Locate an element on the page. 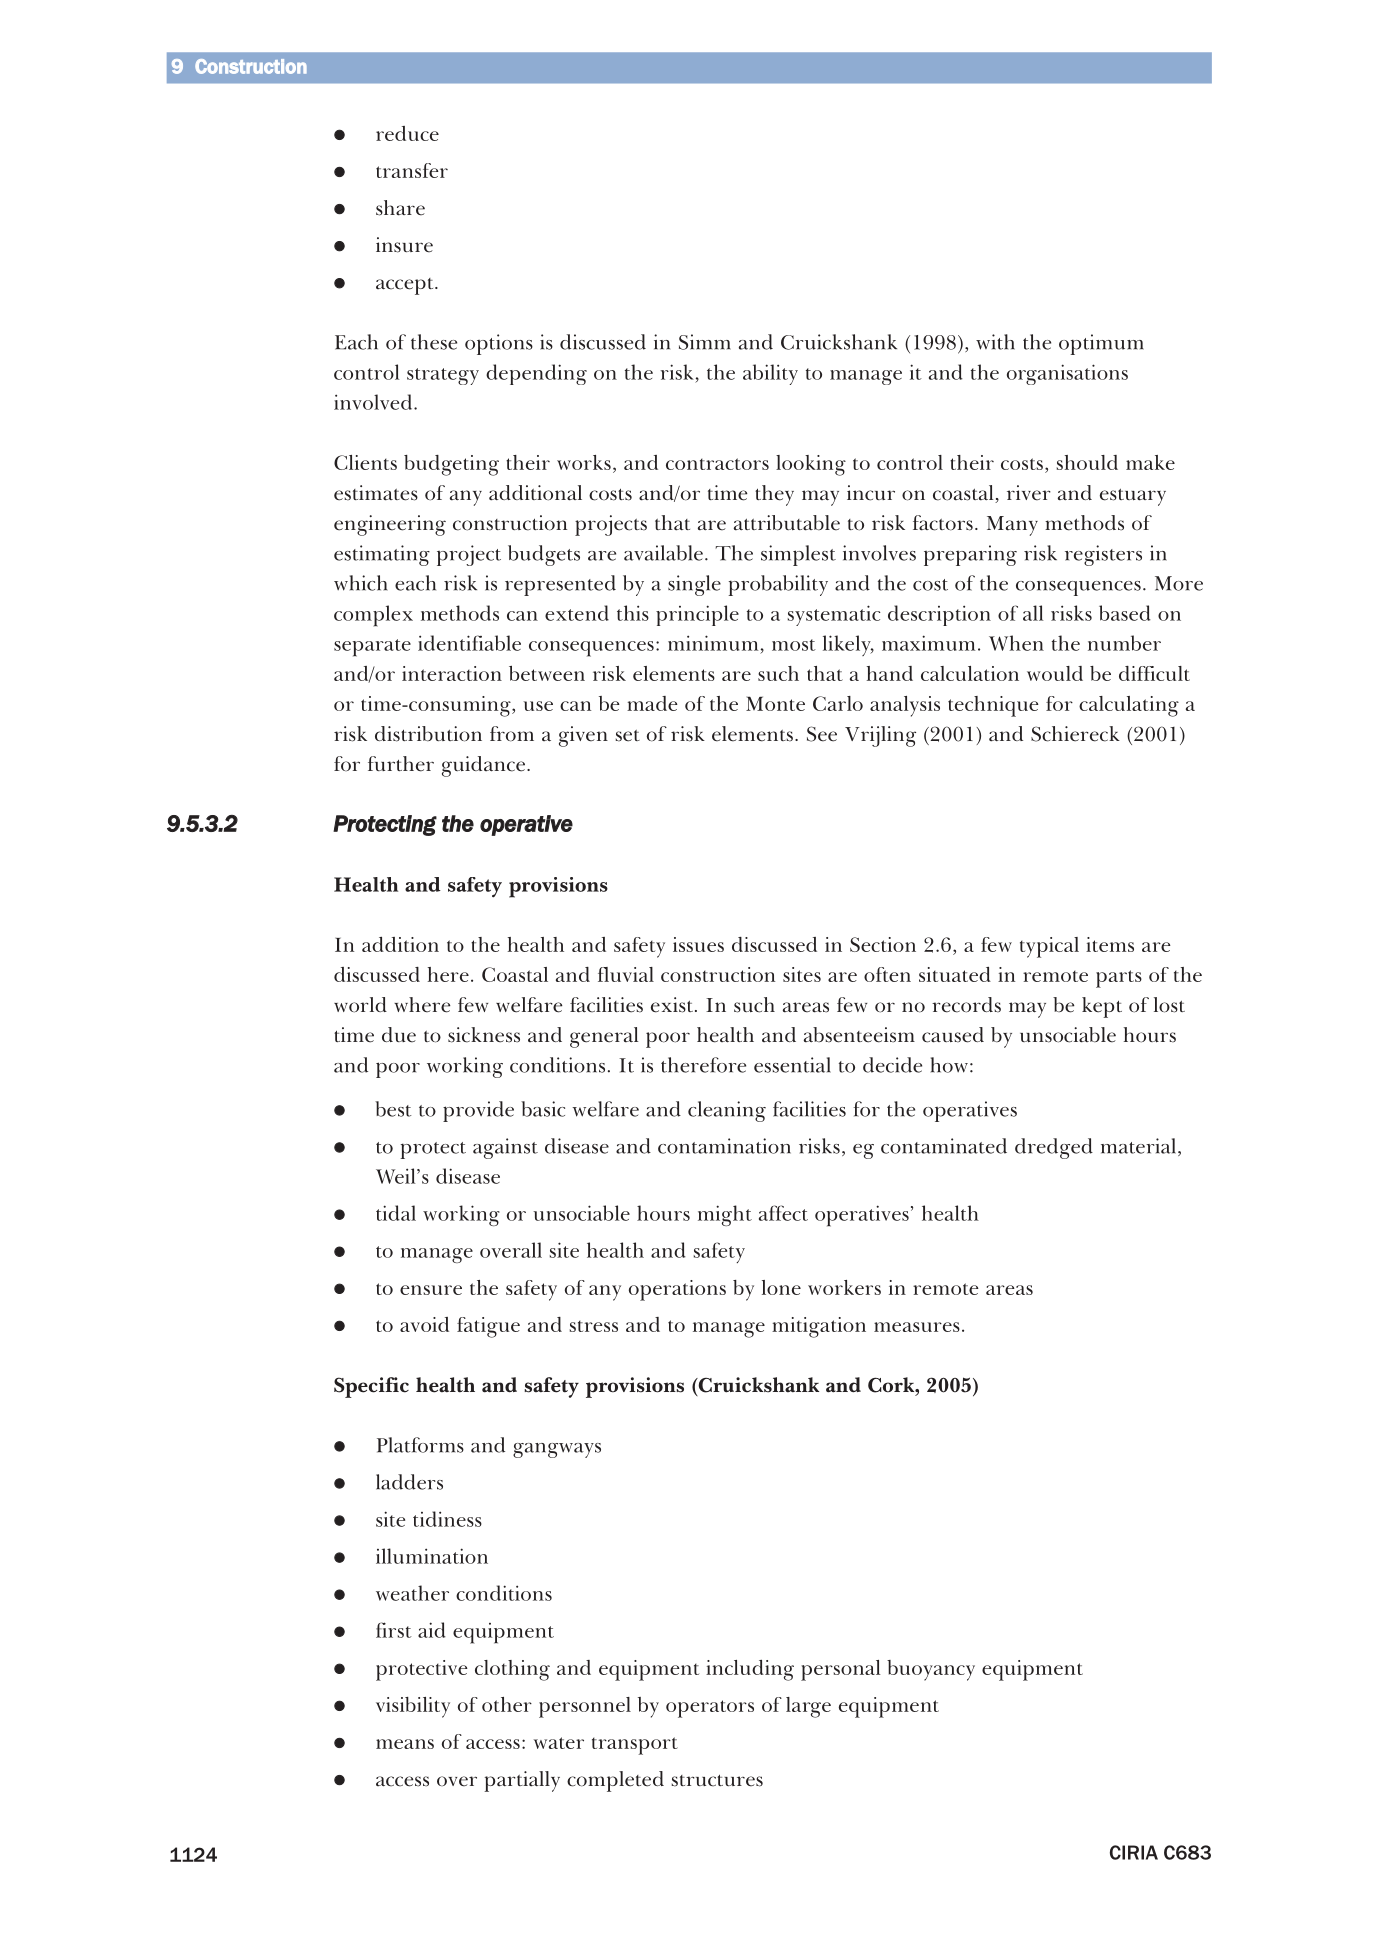  buoyancy is located at coordinates (931, 1670).
